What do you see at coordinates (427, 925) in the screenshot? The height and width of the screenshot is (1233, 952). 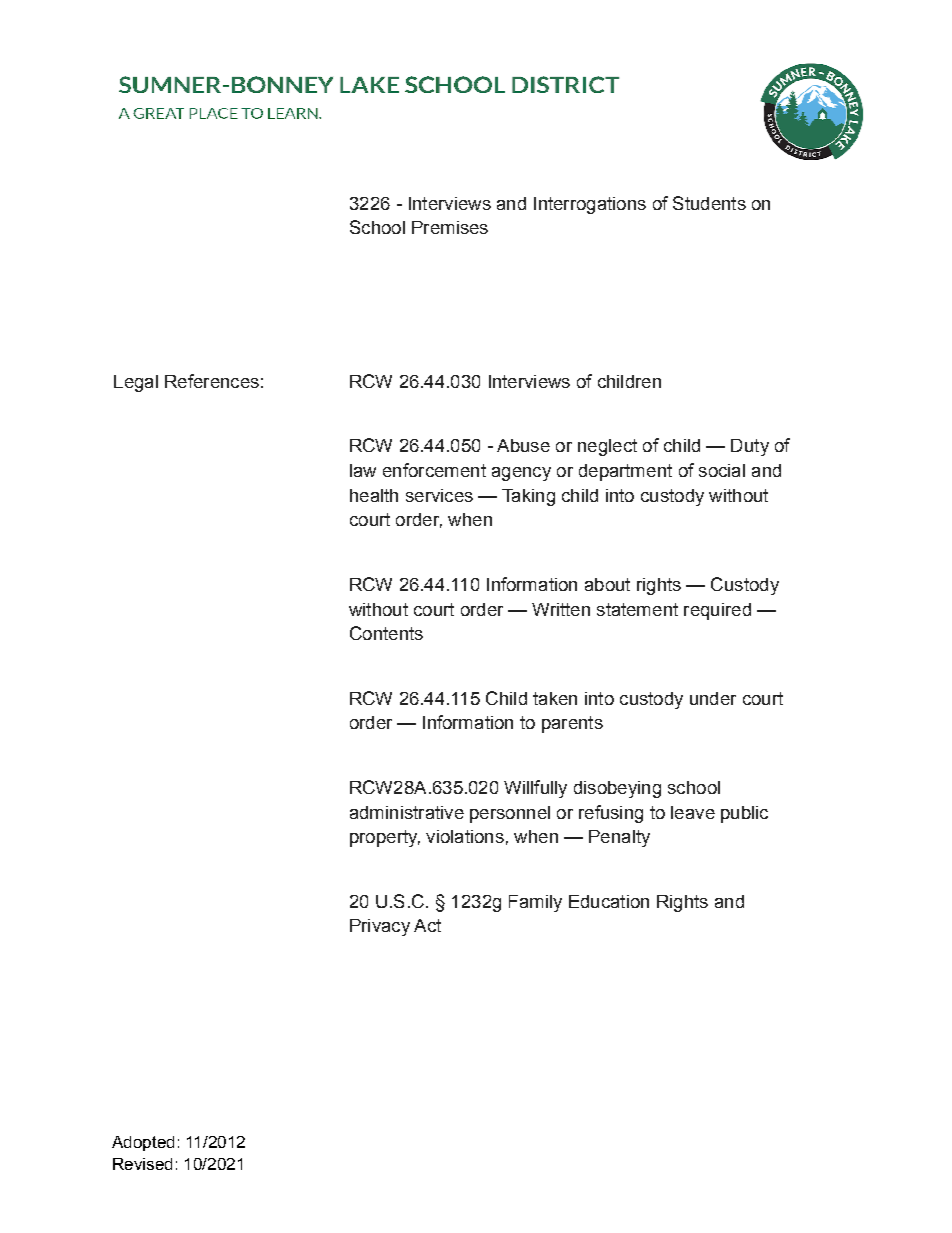 I see `Act` at bounding box center [427, 925].
